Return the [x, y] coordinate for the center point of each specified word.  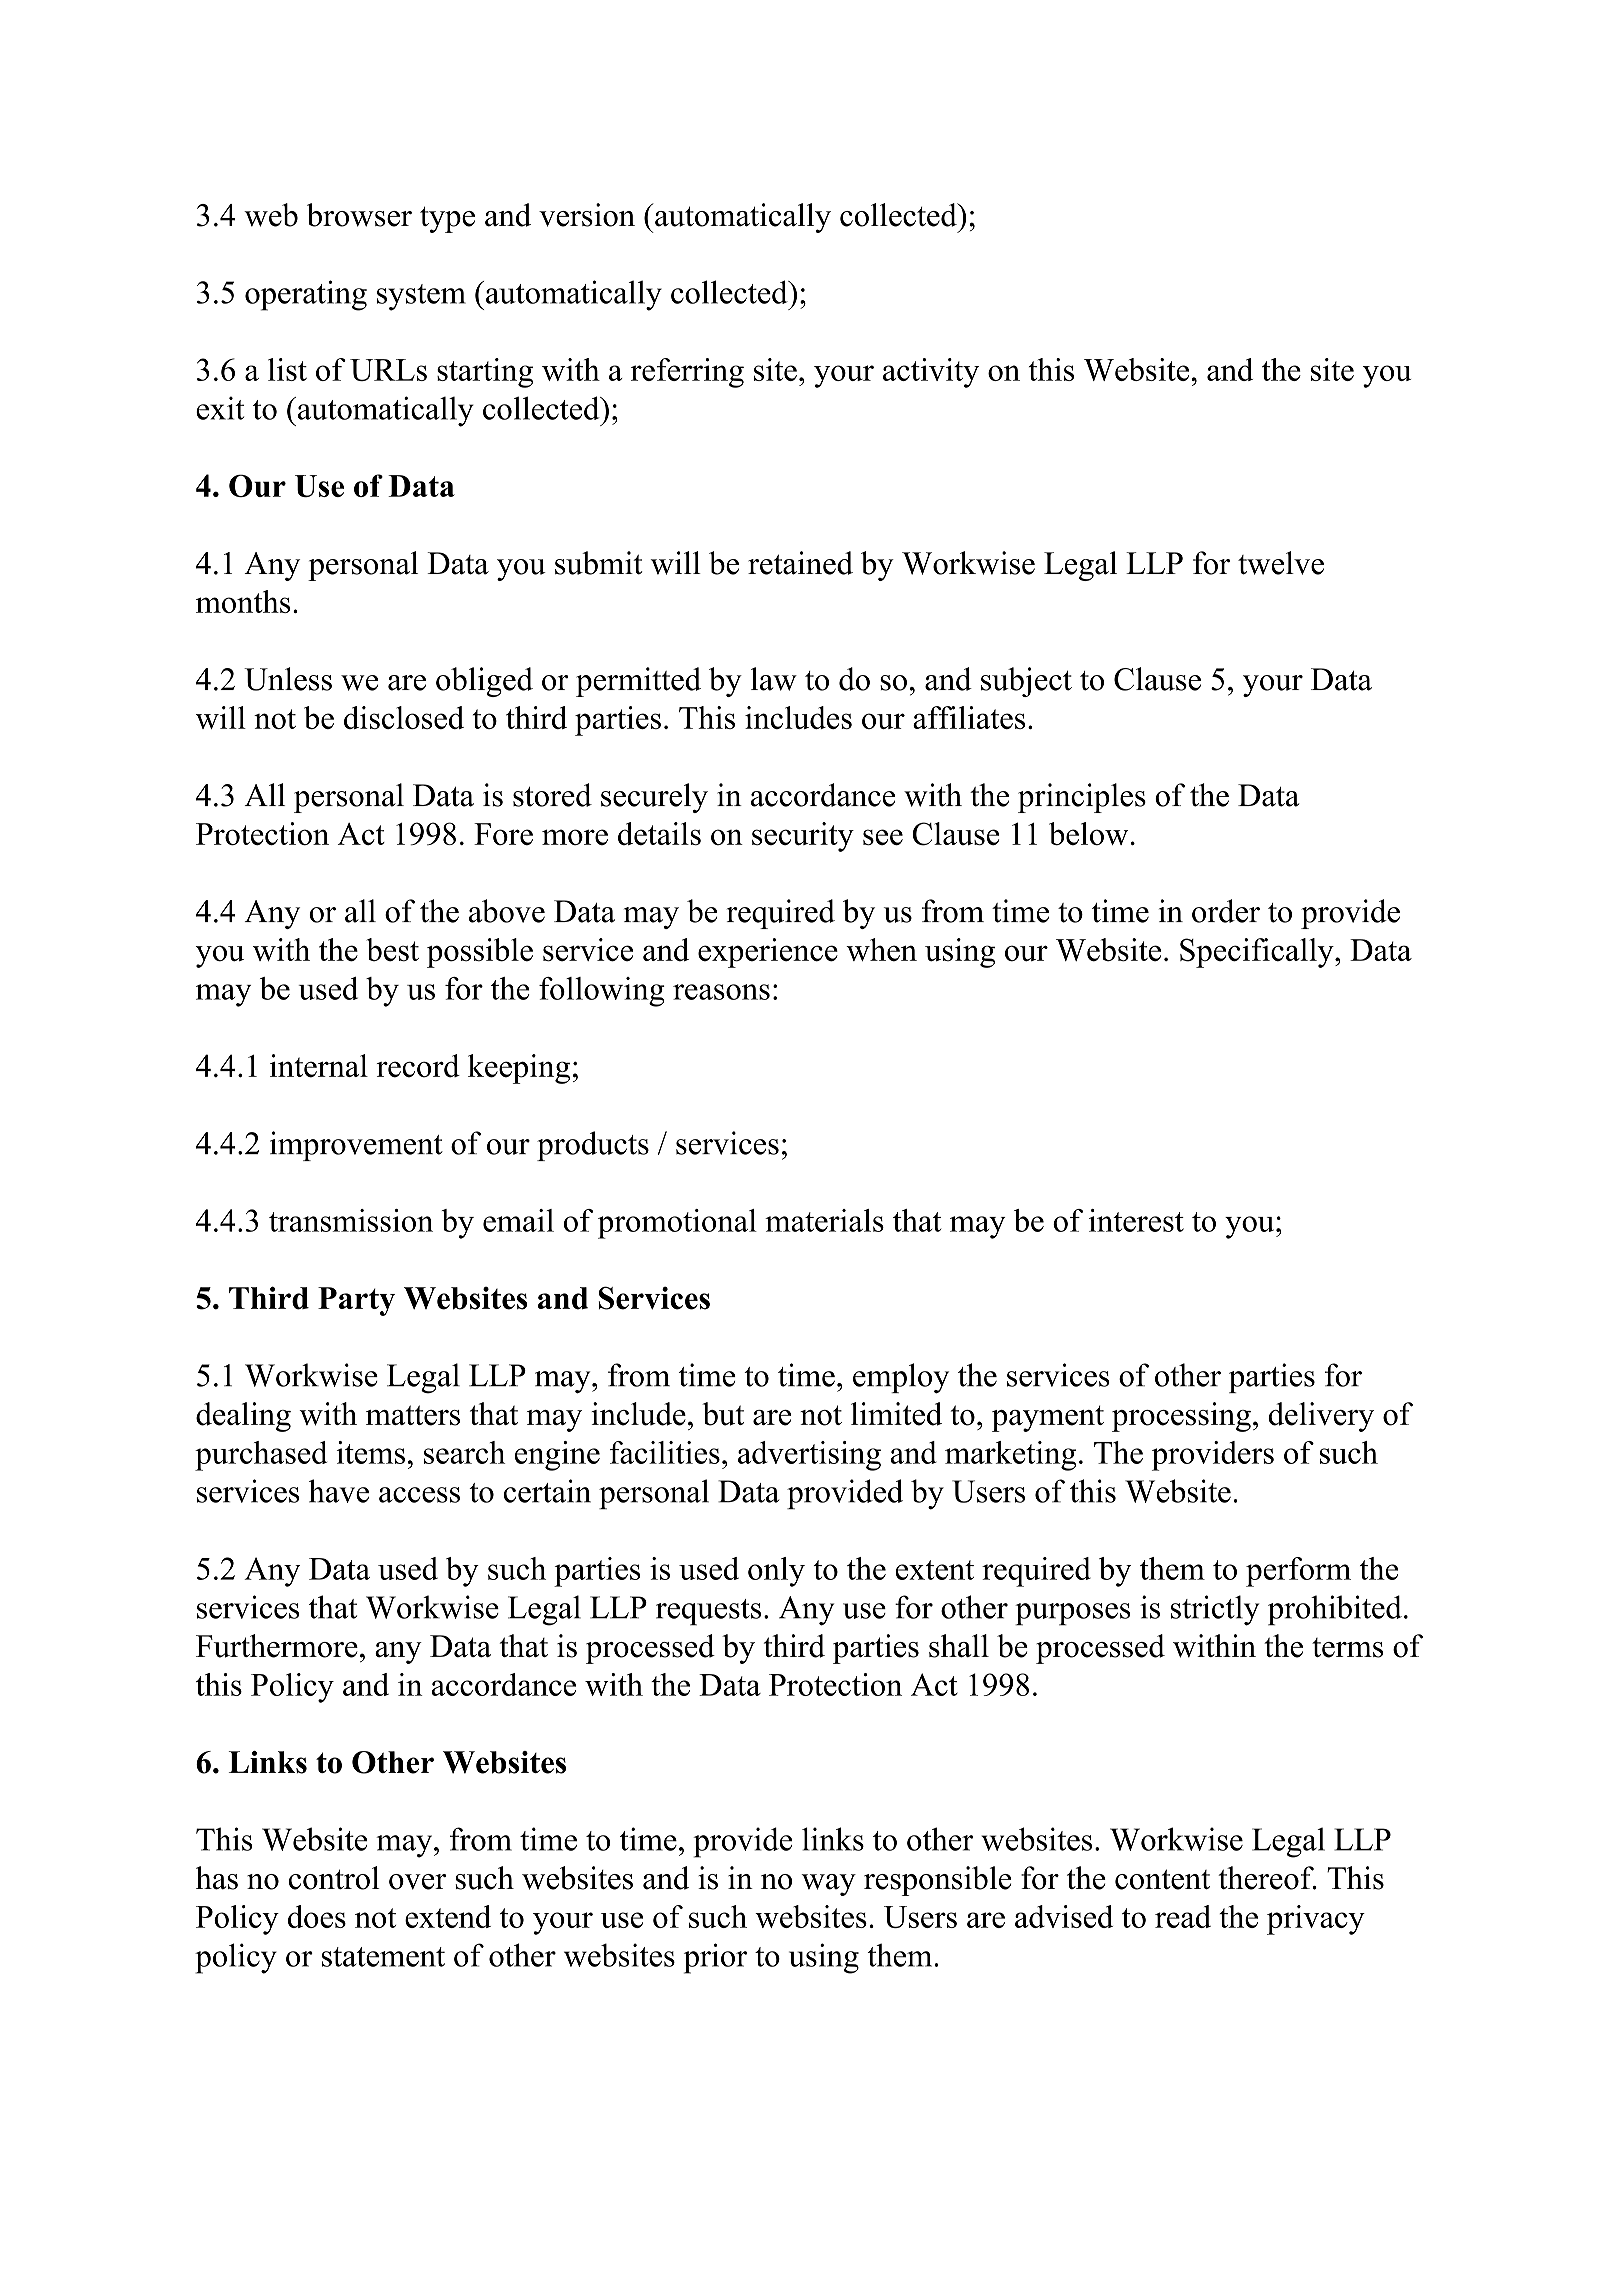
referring [687, 373]
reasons [721, 992]
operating [306, 295]
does [317, 1916]
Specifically [1258, 953]
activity [931, 373]
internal [319, 1066]
